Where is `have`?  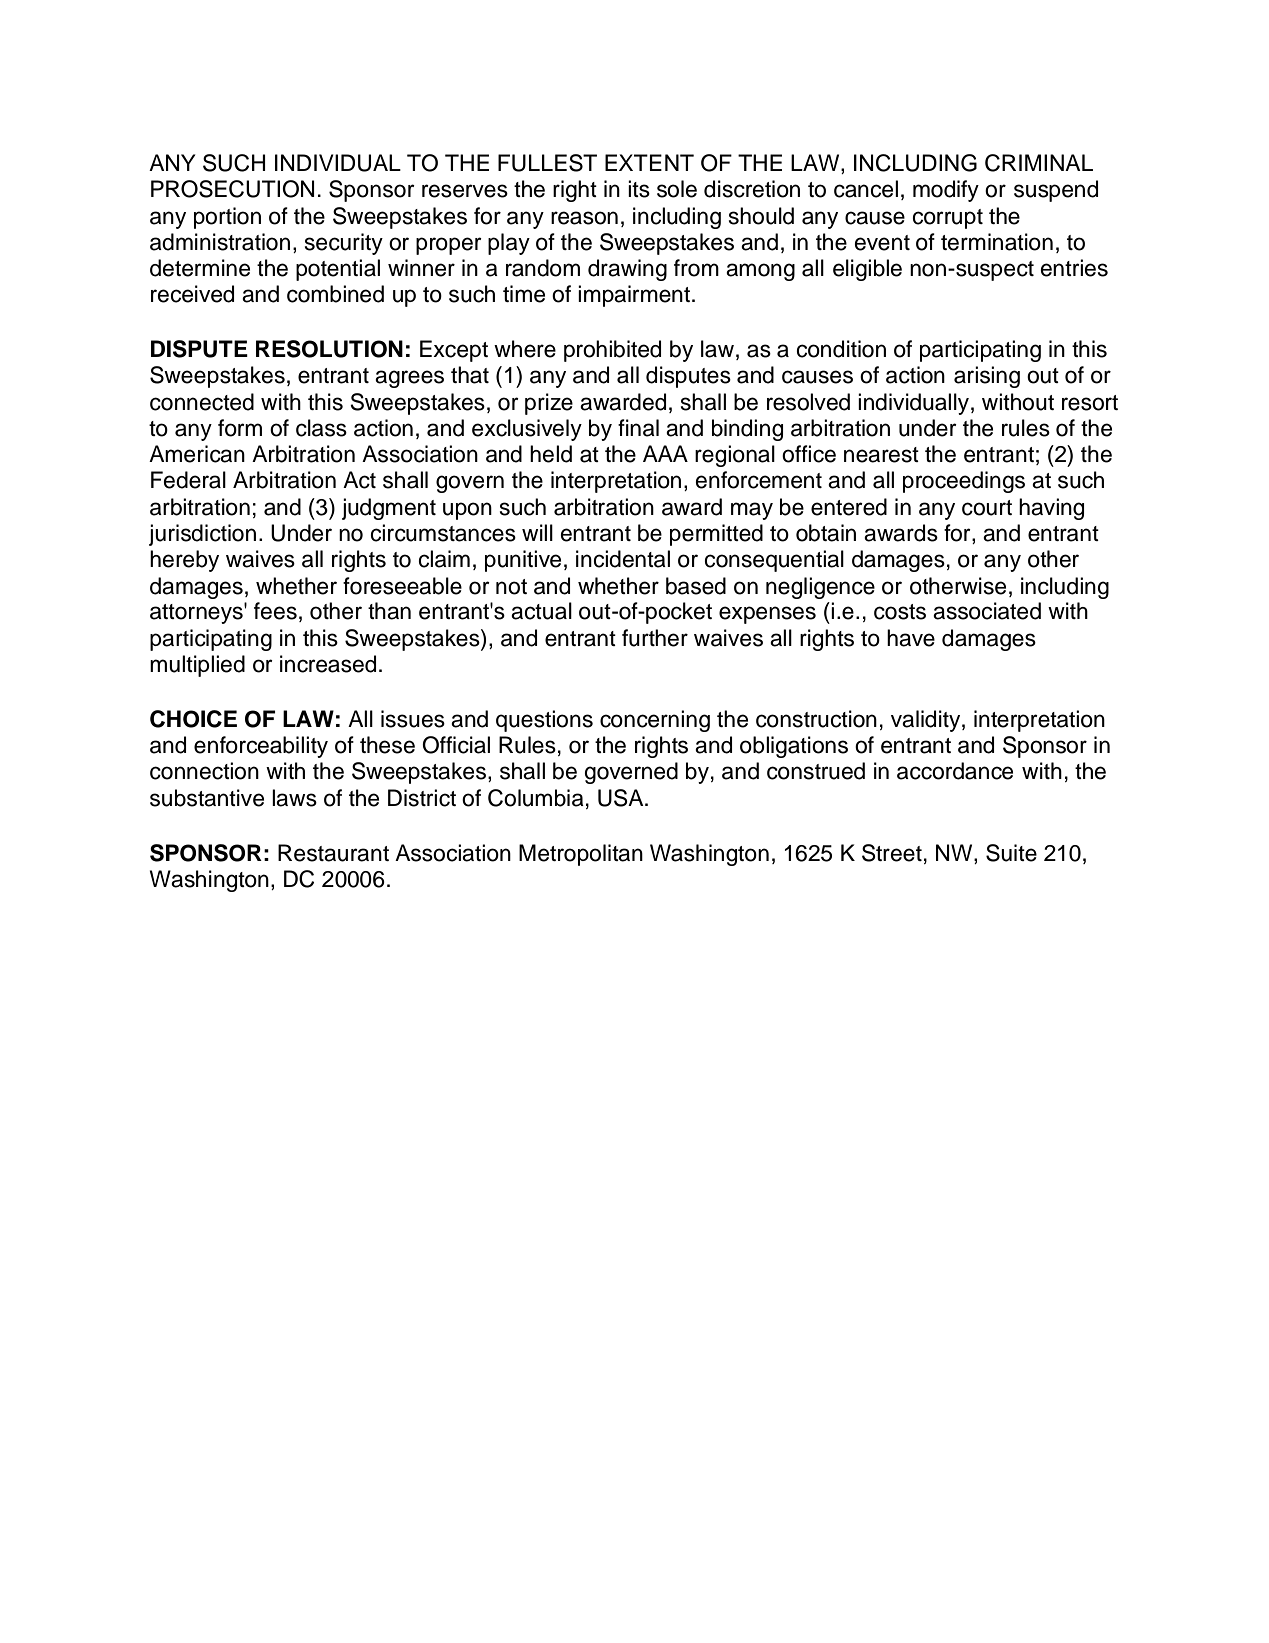
have is located at coordinates (911, 638).
